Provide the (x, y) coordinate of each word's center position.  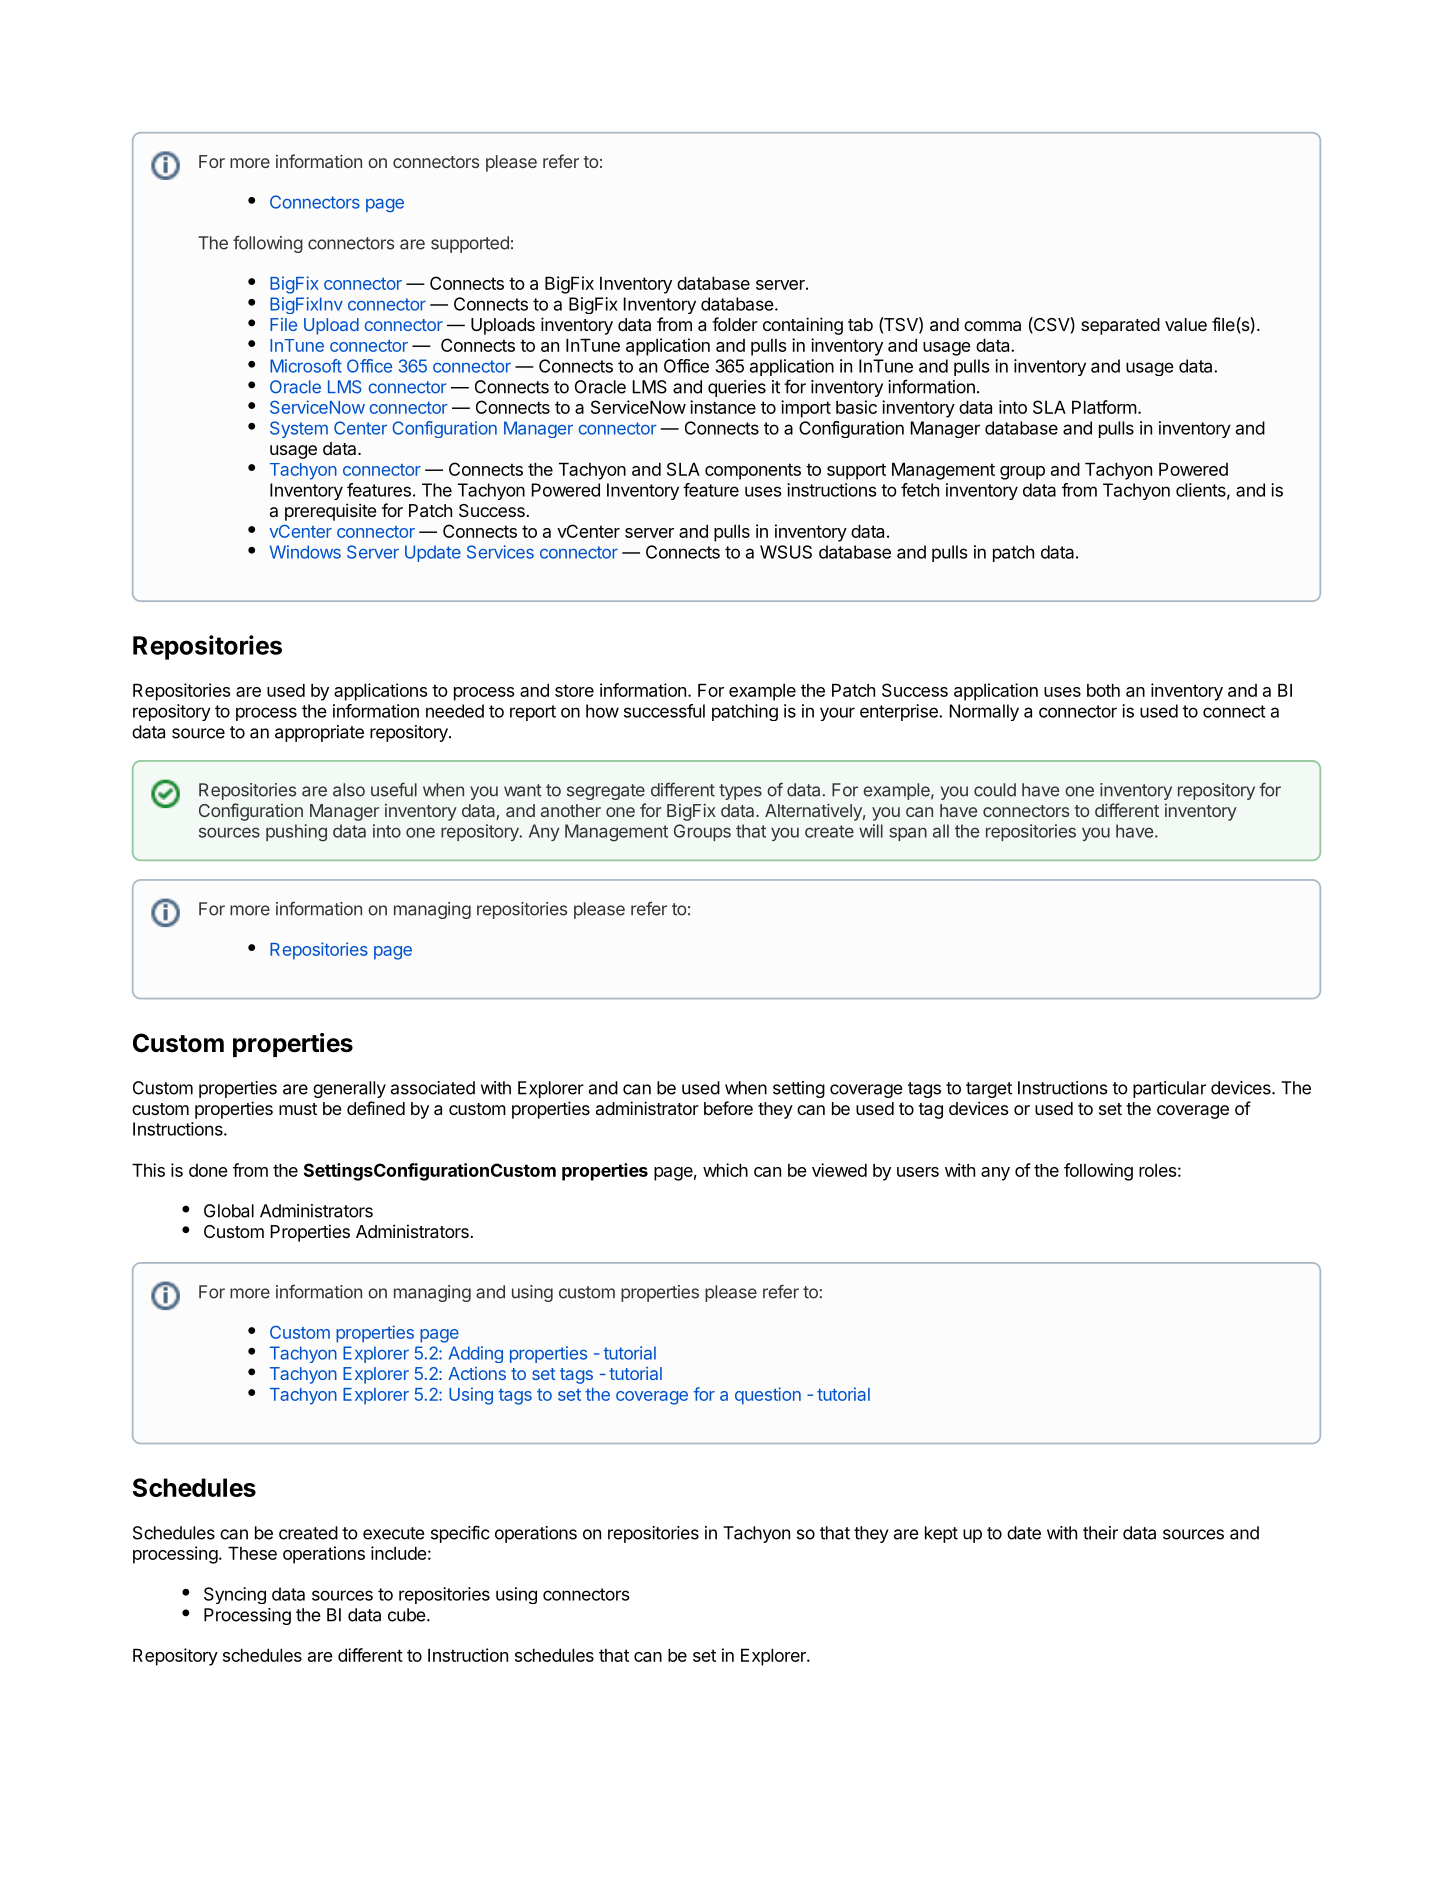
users (918, 1172)
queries (737, 388)
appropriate (319, 733)
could (995, 790)
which (725, 1170)
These (252, 1553)
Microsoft (306, 366)
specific (460, 1534)
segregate (606, 792)
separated (1120, 326)
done (208, 1170)
